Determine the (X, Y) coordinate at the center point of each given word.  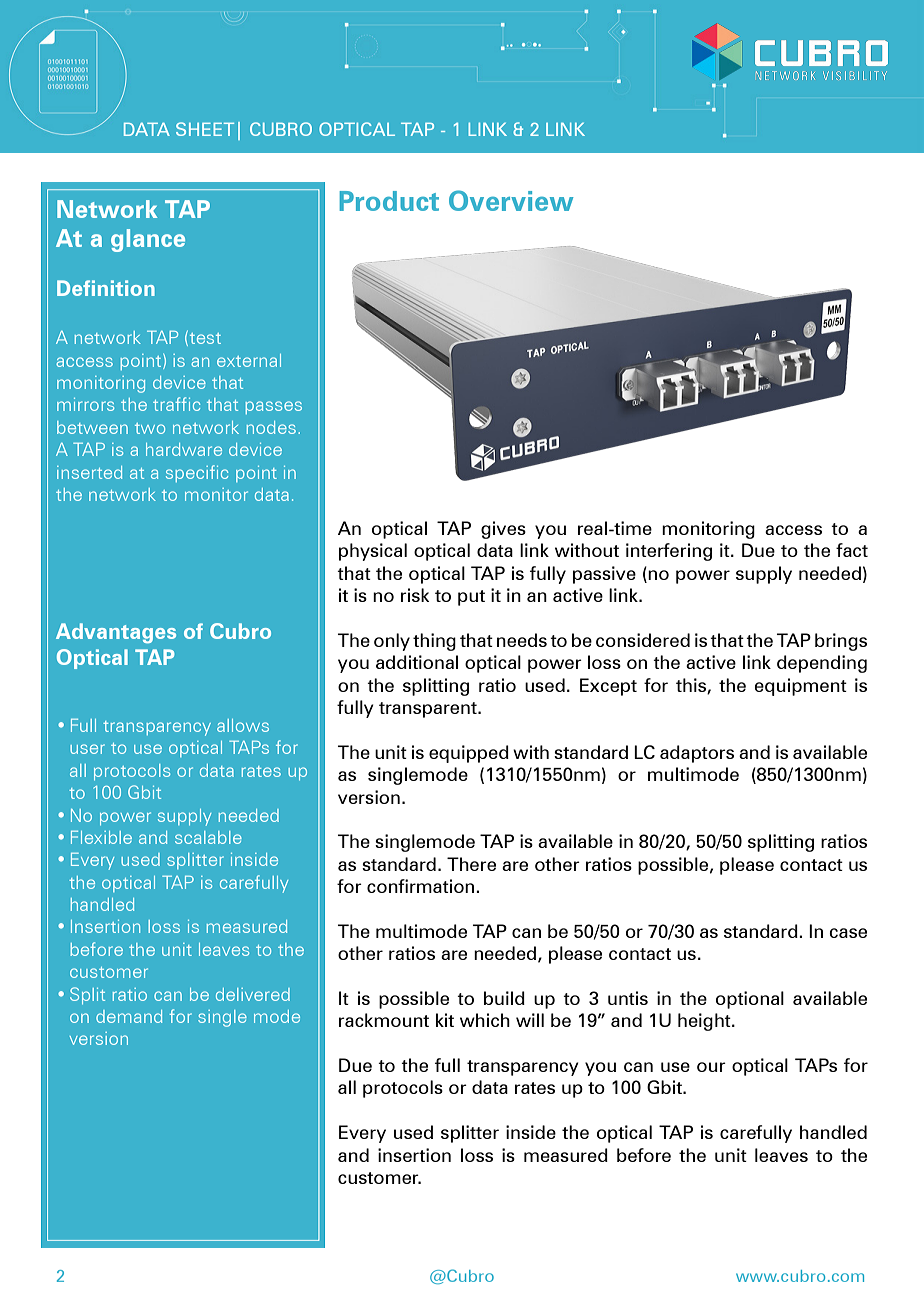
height (705, 1022)
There (471, 864)
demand (129, 1016)
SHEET (205, 129)
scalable (208, 837)
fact (852, 550)
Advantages (116, 633)
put (471, 598)
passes (273, 407)
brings (841, 642)
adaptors (697, 754)
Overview (511, 200)
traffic (176, 404)
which (485, 1020)
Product (389, 201)
